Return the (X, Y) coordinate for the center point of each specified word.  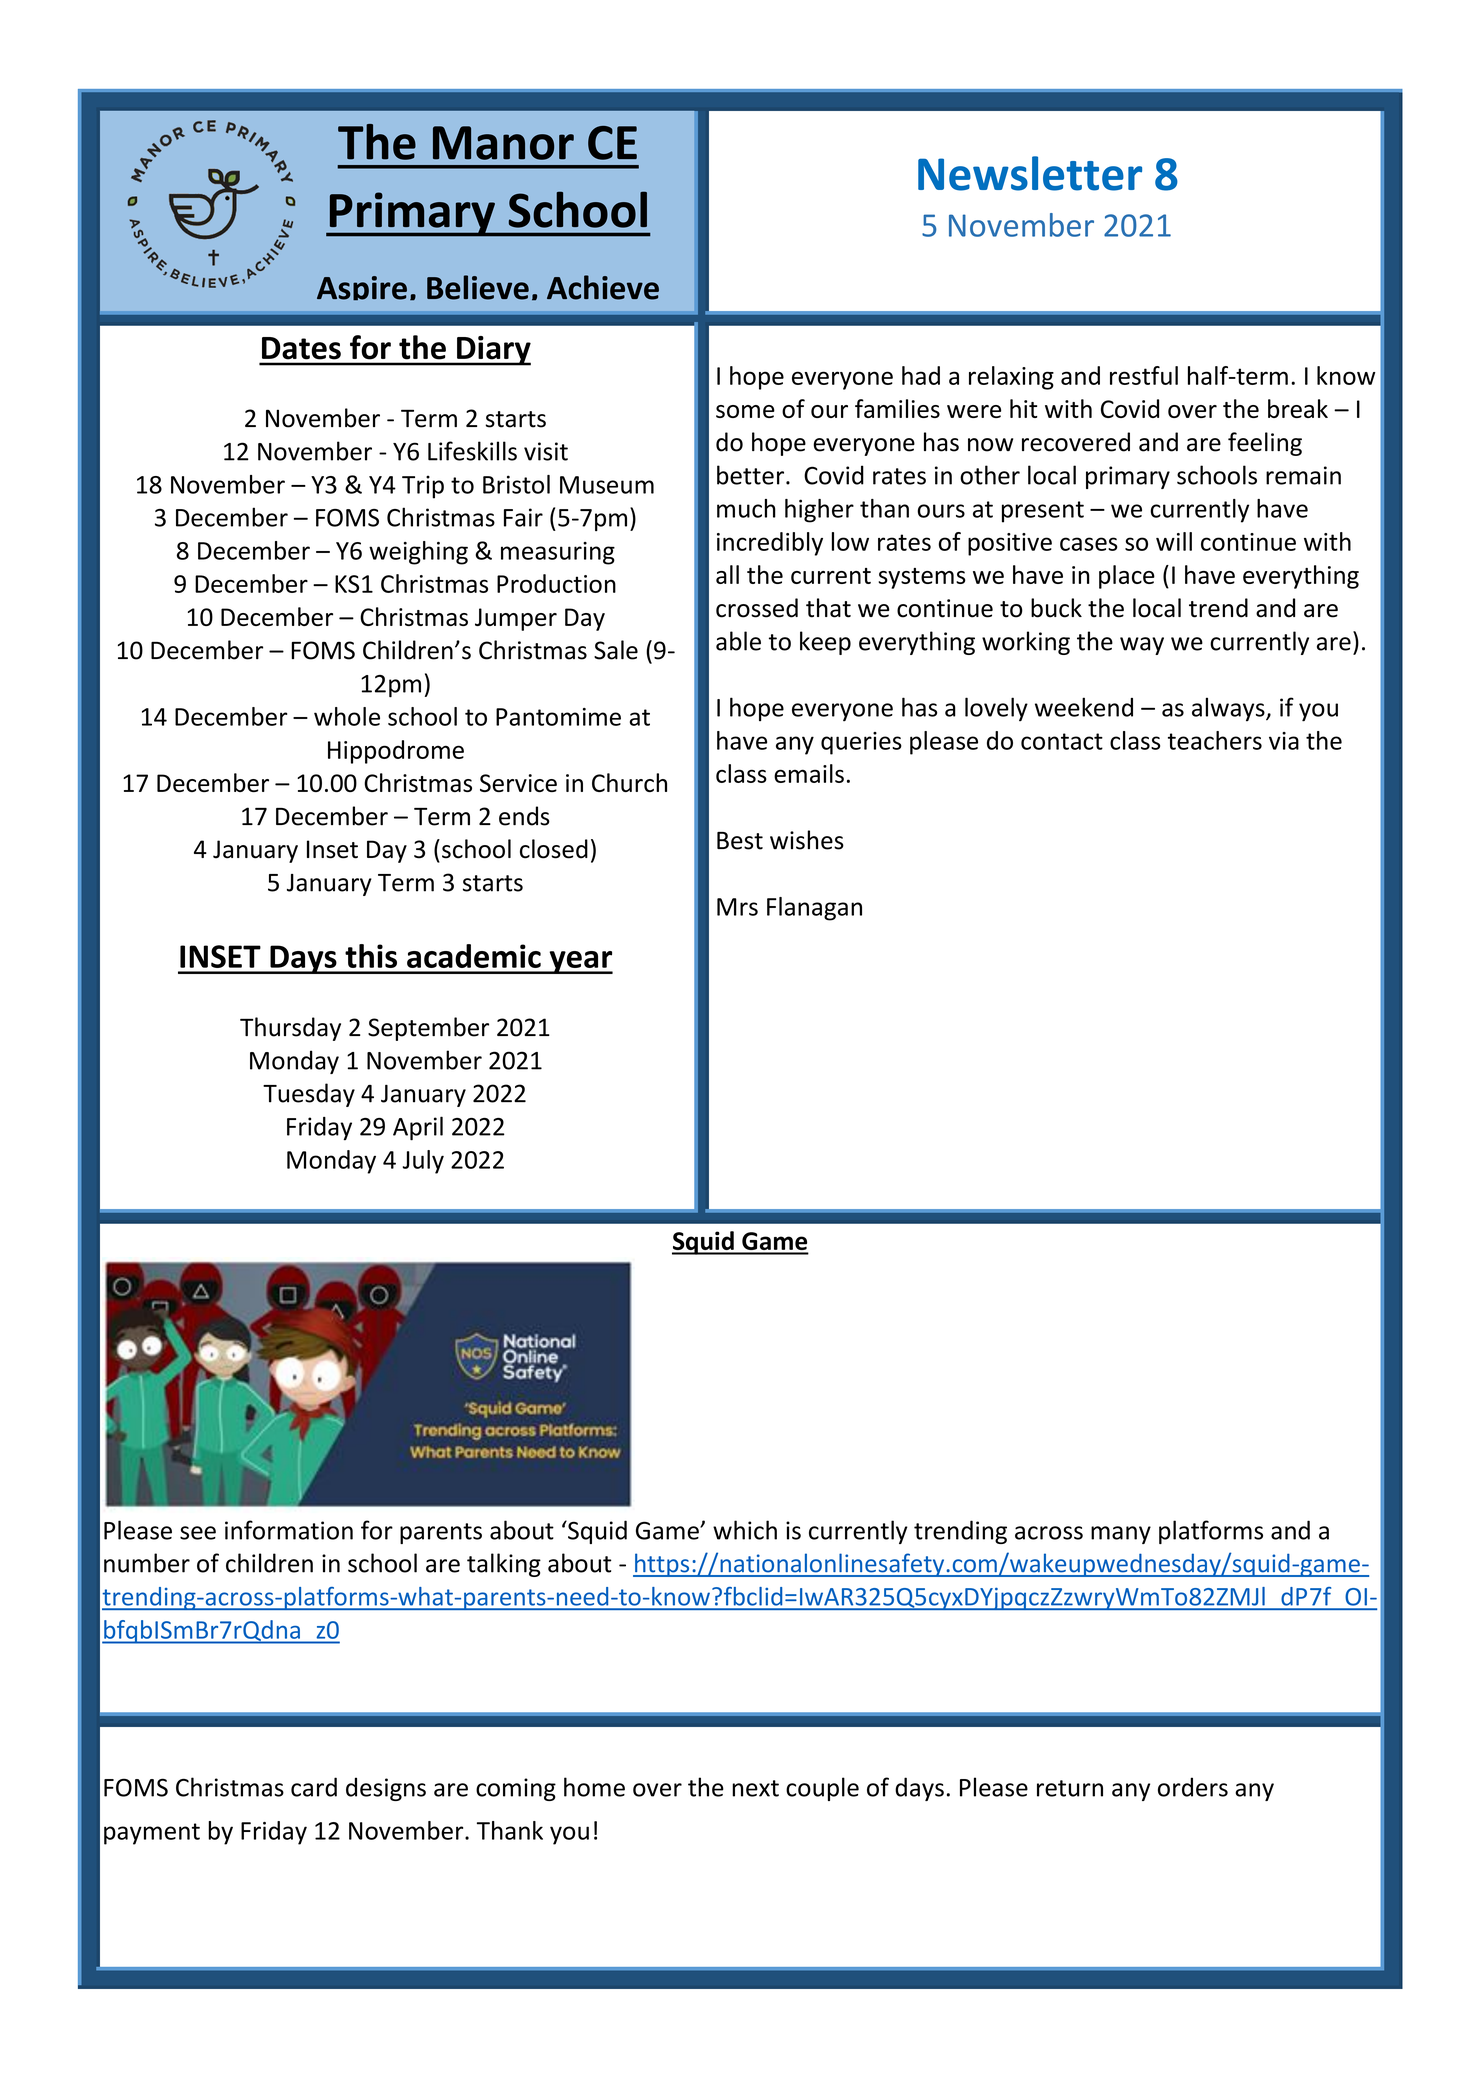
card (314, 1787)
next (755, 1788)
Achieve (603, 287)
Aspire (362, 288)
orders (1193, 1787)
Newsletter (1030, 173)
